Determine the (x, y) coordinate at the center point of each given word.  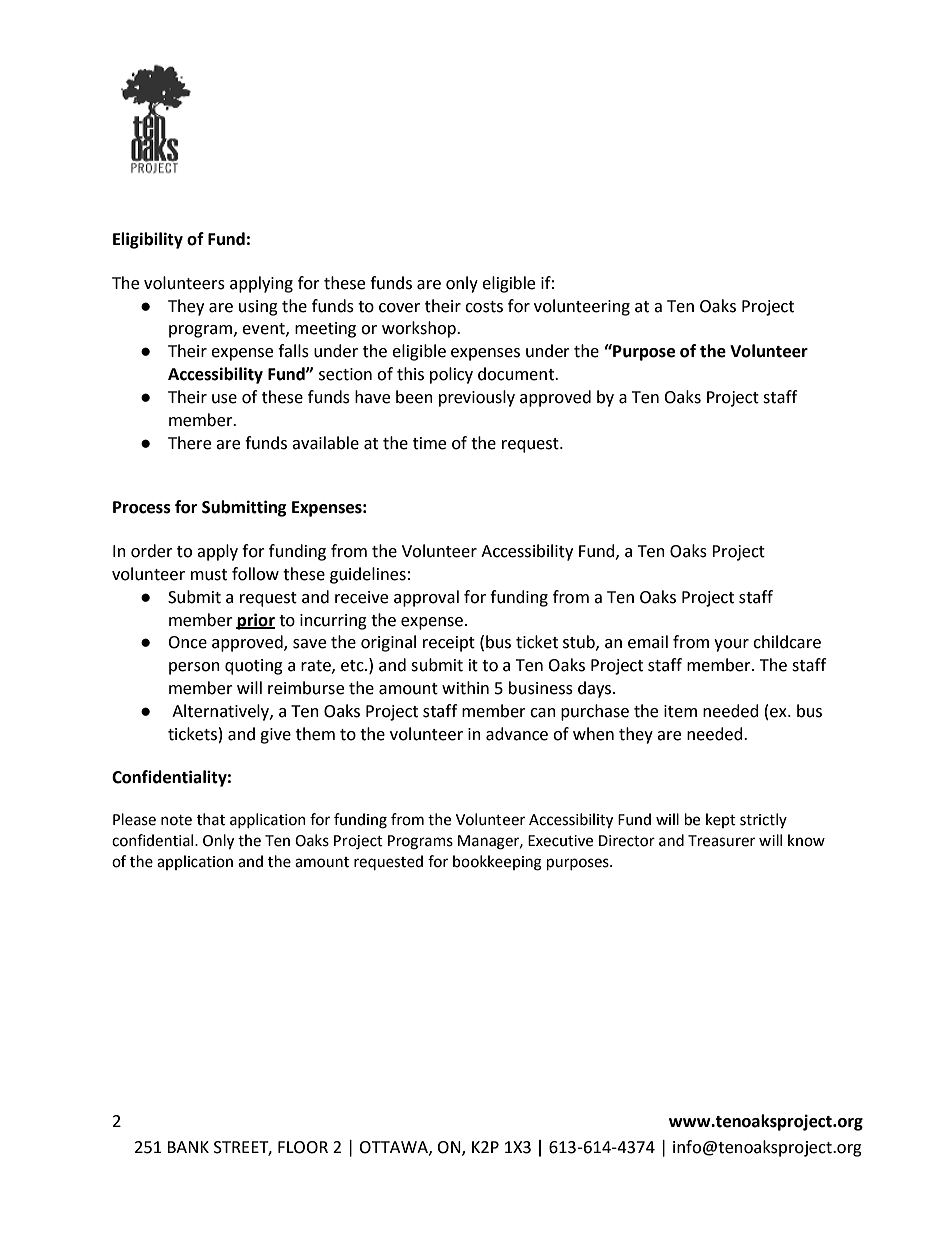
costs (484, 307)
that (211, 819)
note (176, 820)
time (429, 443)
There (189, 443)
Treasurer (721, 841)
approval (426, 598)
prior (255, 621)
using (258, 308)
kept (721, 820)
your (731, 645)
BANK (188, 1147)
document (517, 374)
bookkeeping (497, 863)
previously (477, 398)
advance (517, 734)
